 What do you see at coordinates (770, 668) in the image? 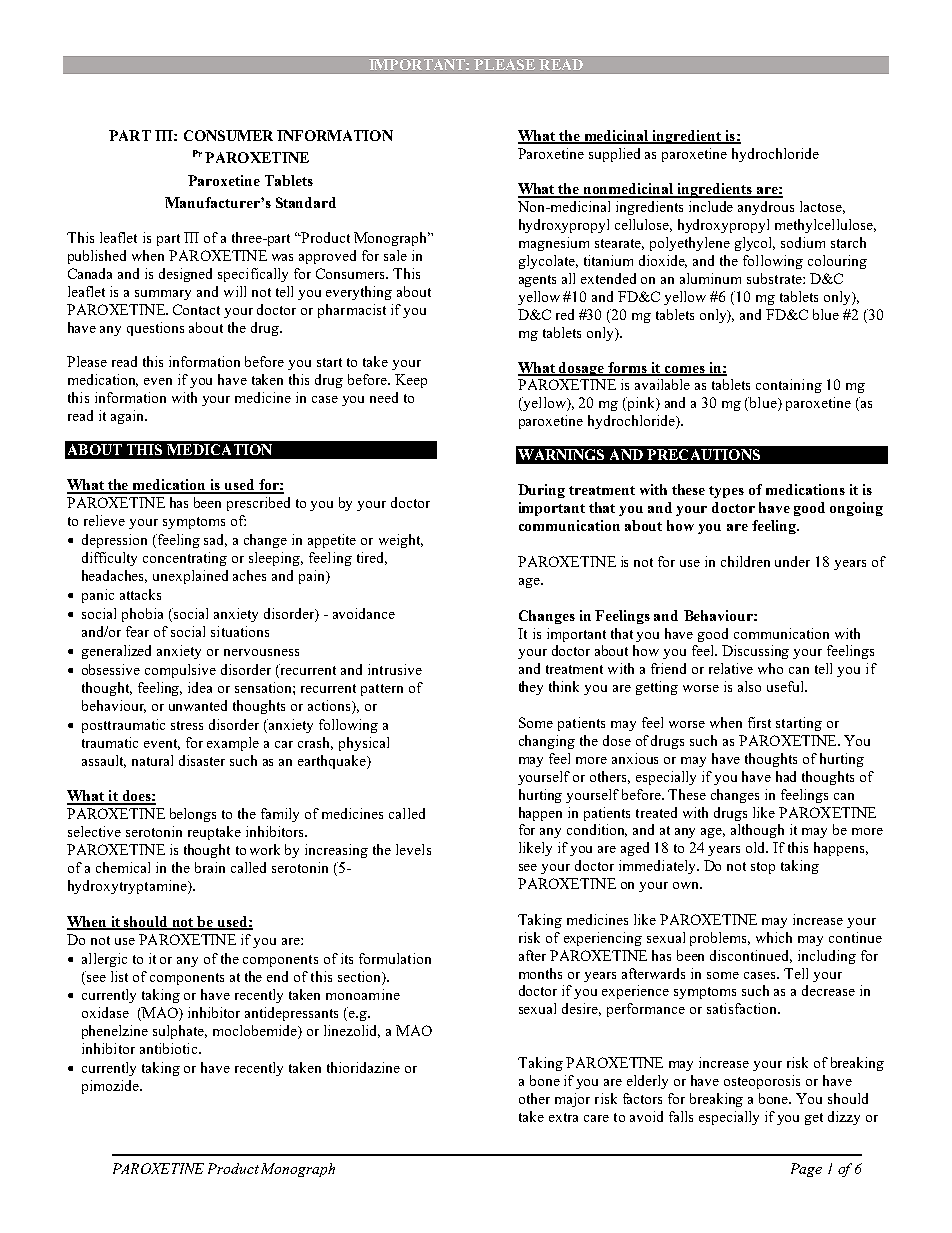
I see `who` at bounding box center [770, 668].
